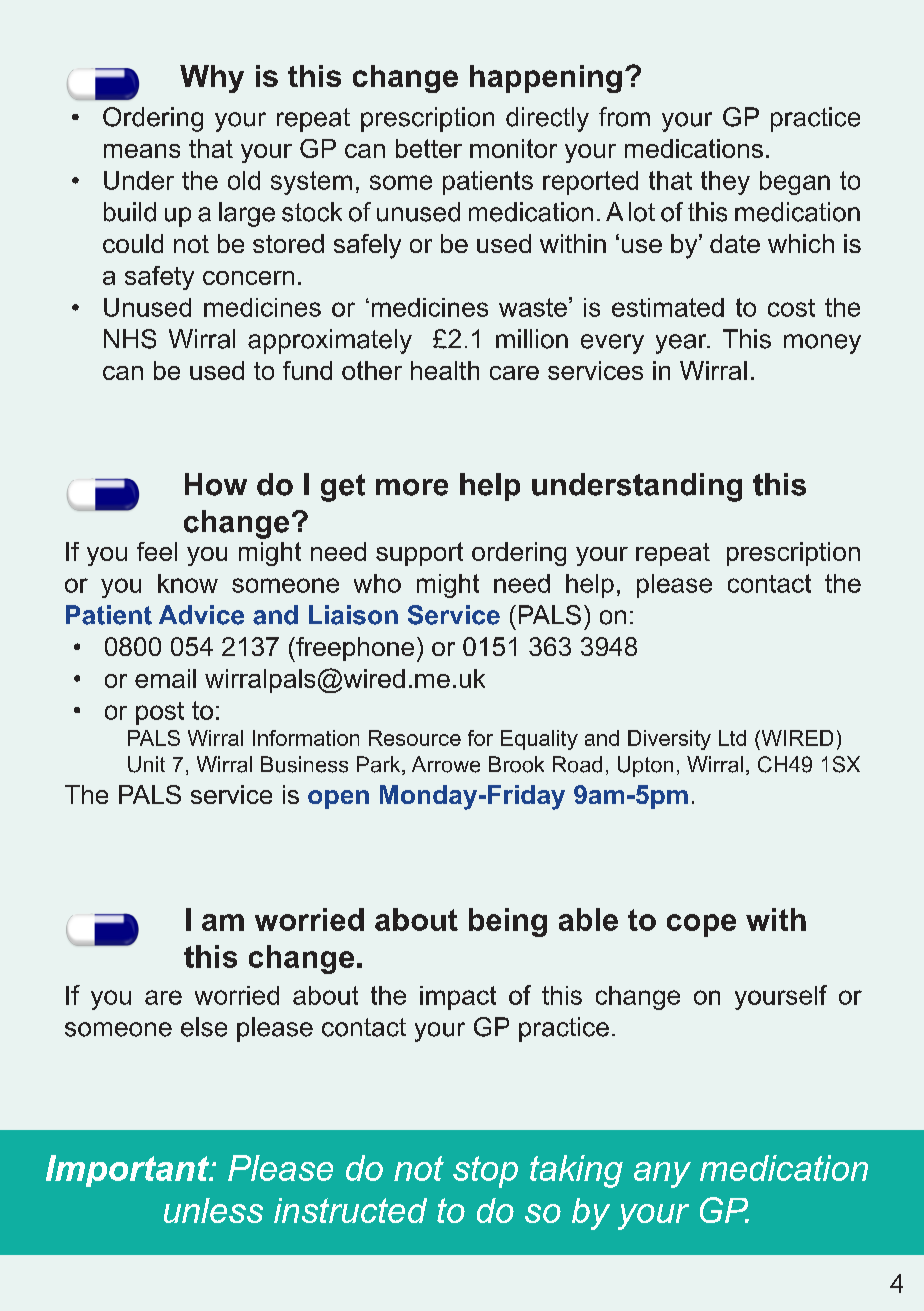 This screenshot has height=1311, width=924. Describe the element at coordinates (732, 738) in the screenshot. I see `Ltd` at that location.
